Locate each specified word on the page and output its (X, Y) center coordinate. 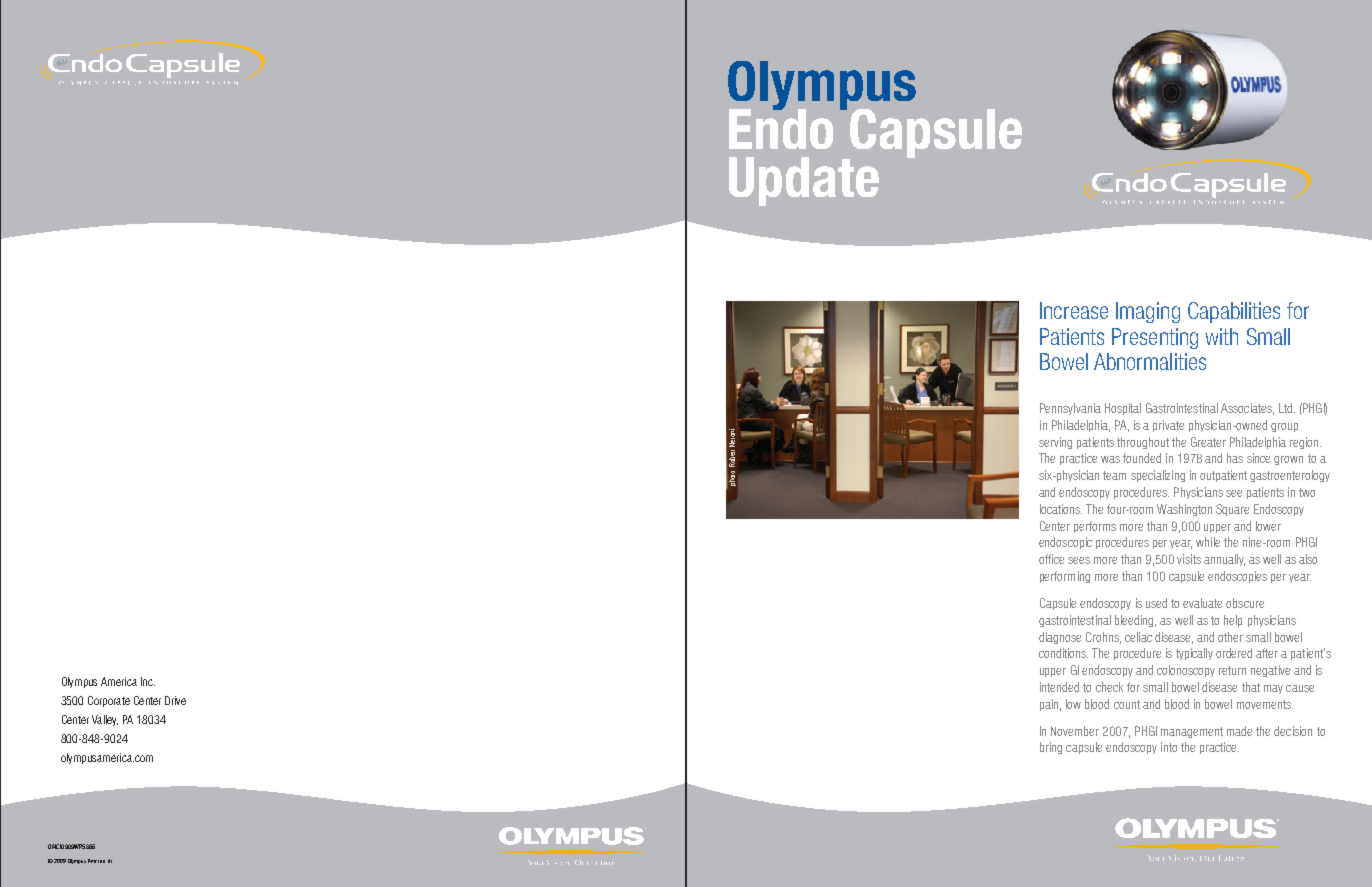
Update (804, 181)
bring (1051, 748)
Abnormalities (1150, 361)
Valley (105, 720)
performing (1065, 577)
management (1192, 732)
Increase (1074, 310)
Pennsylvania (1070, 409)
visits (1189, 559)
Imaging (1148, 312)
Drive (175, 700)
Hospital (1123, 409)
